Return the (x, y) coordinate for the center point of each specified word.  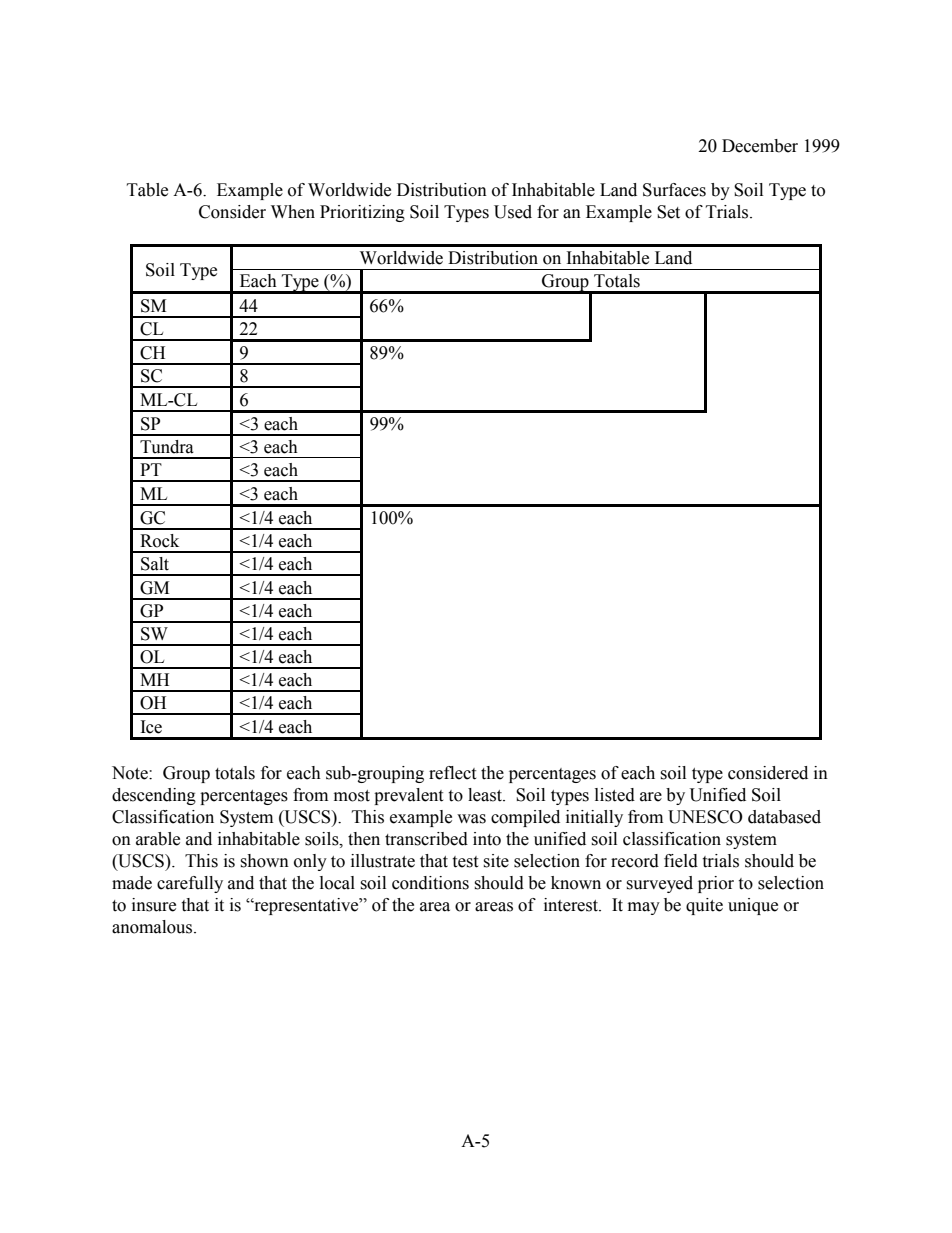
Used (513, 212)
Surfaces (674, 190)
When (293, 212)
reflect (452, 773)
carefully (190, 884)
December (760, 146)
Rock (159, 541)
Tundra (167, 447)
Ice (151, 727)
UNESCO (705, 817)
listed (615, 795)
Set (668, 212)
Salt (155, 564)
